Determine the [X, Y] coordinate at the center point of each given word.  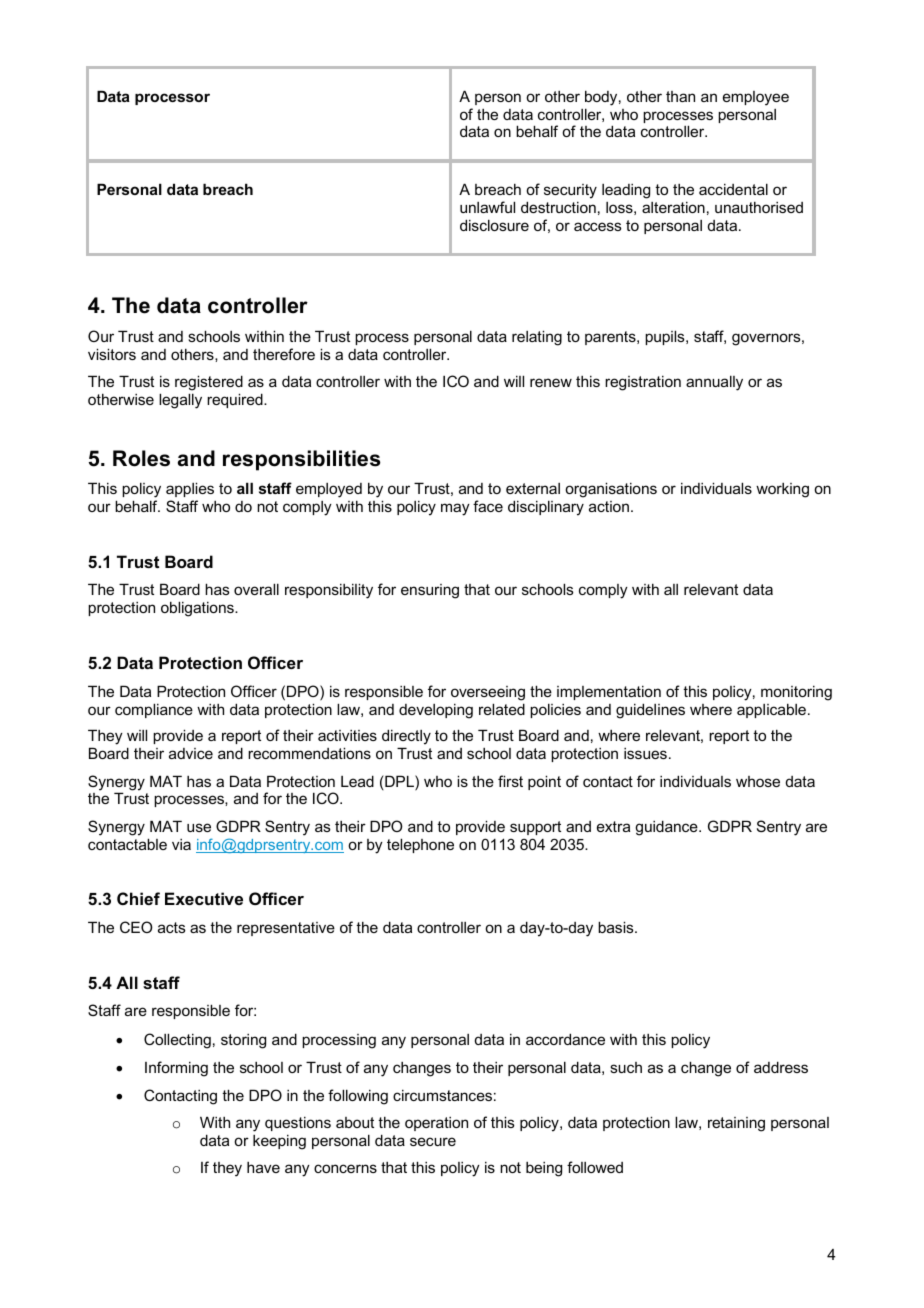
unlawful [487, 207]
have [263, 1167]
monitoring [796, 693]
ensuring [430, 591]
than [680, 96]
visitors [112, 354]
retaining [736, 1124]
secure [433, 1141]
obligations [198, 609]
